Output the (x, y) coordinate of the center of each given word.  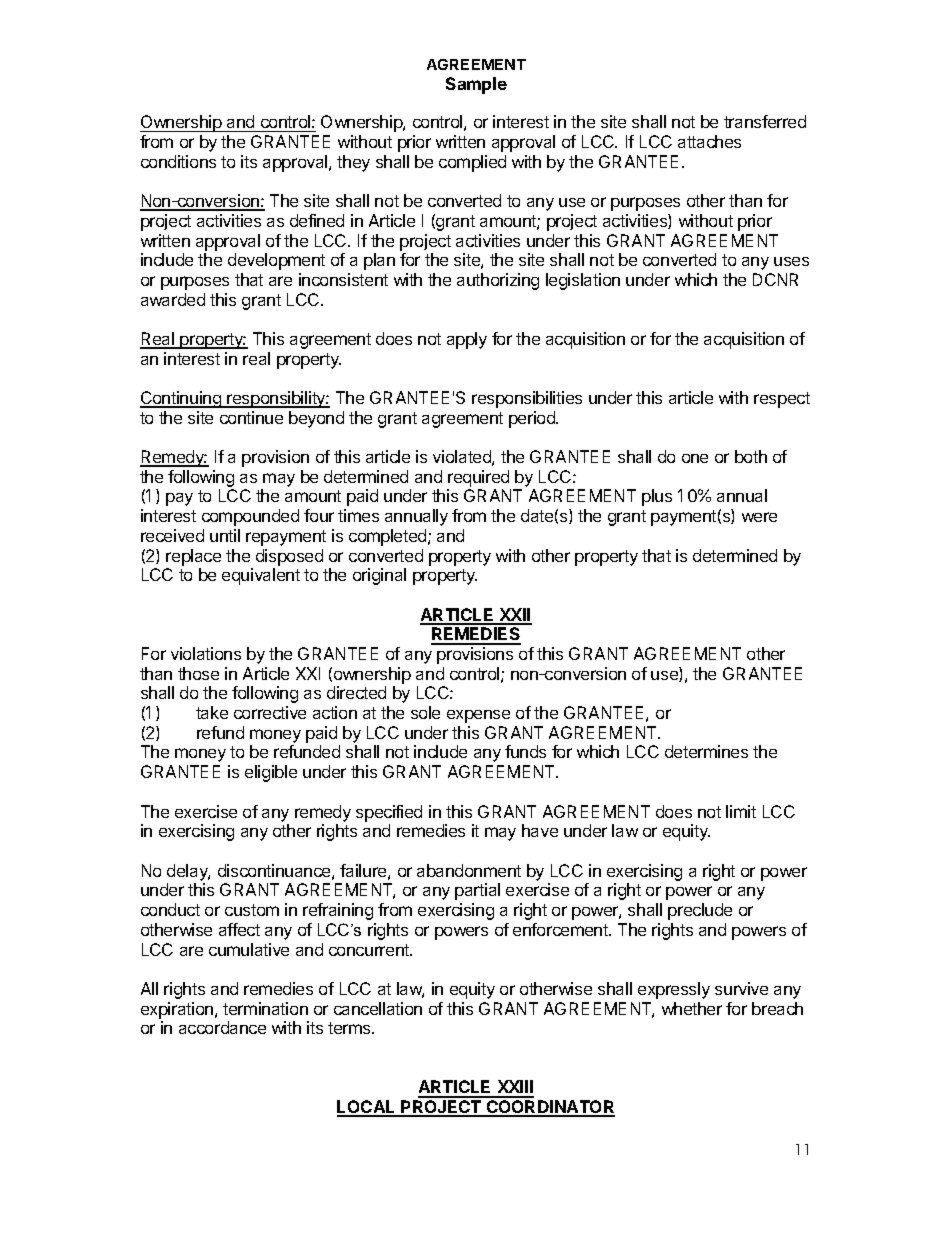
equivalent (261, 576)
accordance (222, 1027)
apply (467, 340)
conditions (178, 161)
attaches (709, 141)
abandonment (469, 870)
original (379, 576)
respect (782, 400)
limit (741, 811)
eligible (271, 773)
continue (251, 417)
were (759, 517)
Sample (476, 85)
